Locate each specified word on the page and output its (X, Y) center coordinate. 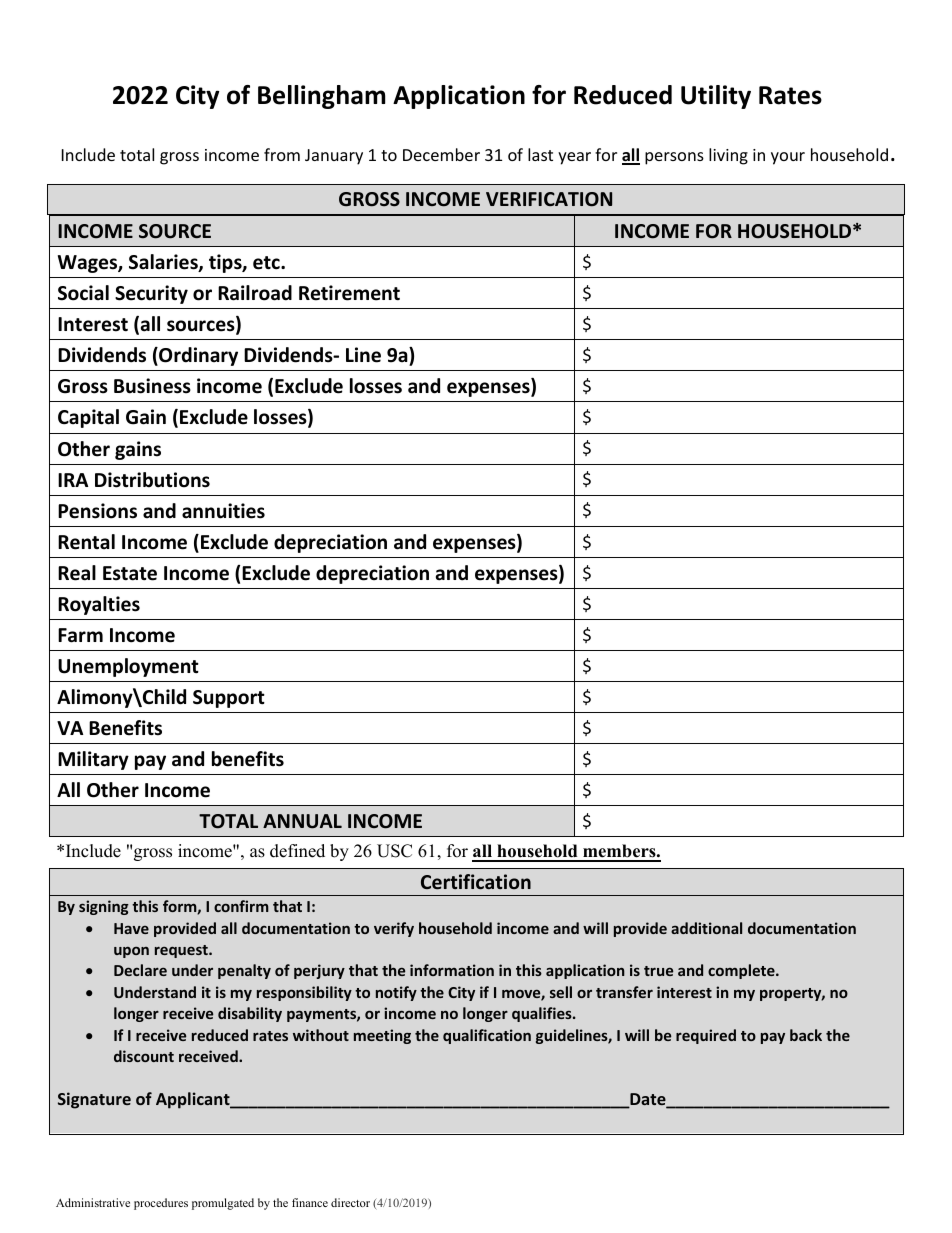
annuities (223, 511)
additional (706, 928)
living (728, 156)
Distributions (152, 480)
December (441, 154)
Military (93, 760)
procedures (161, 1204)
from (282, 154)
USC (394, 851)
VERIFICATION (549, 199)
